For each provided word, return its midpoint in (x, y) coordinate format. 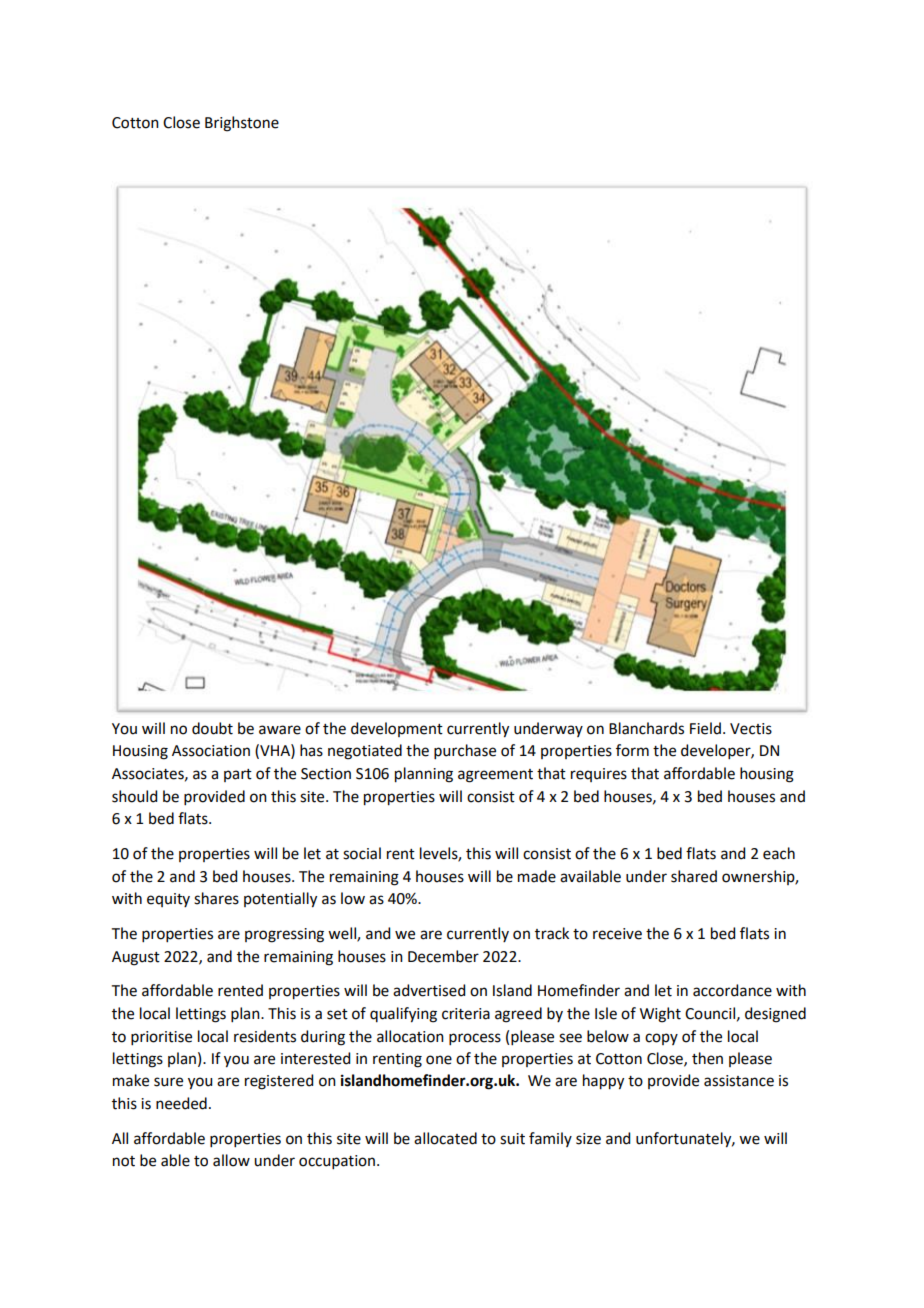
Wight (660, 1015)
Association (211, 751)
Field (705, 728)
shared (694, 876)
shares (216, 898)
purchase (465, 751)
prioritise (161, 1038)
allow (231, 1160)
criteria (466, 1014)
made (537, 876)
